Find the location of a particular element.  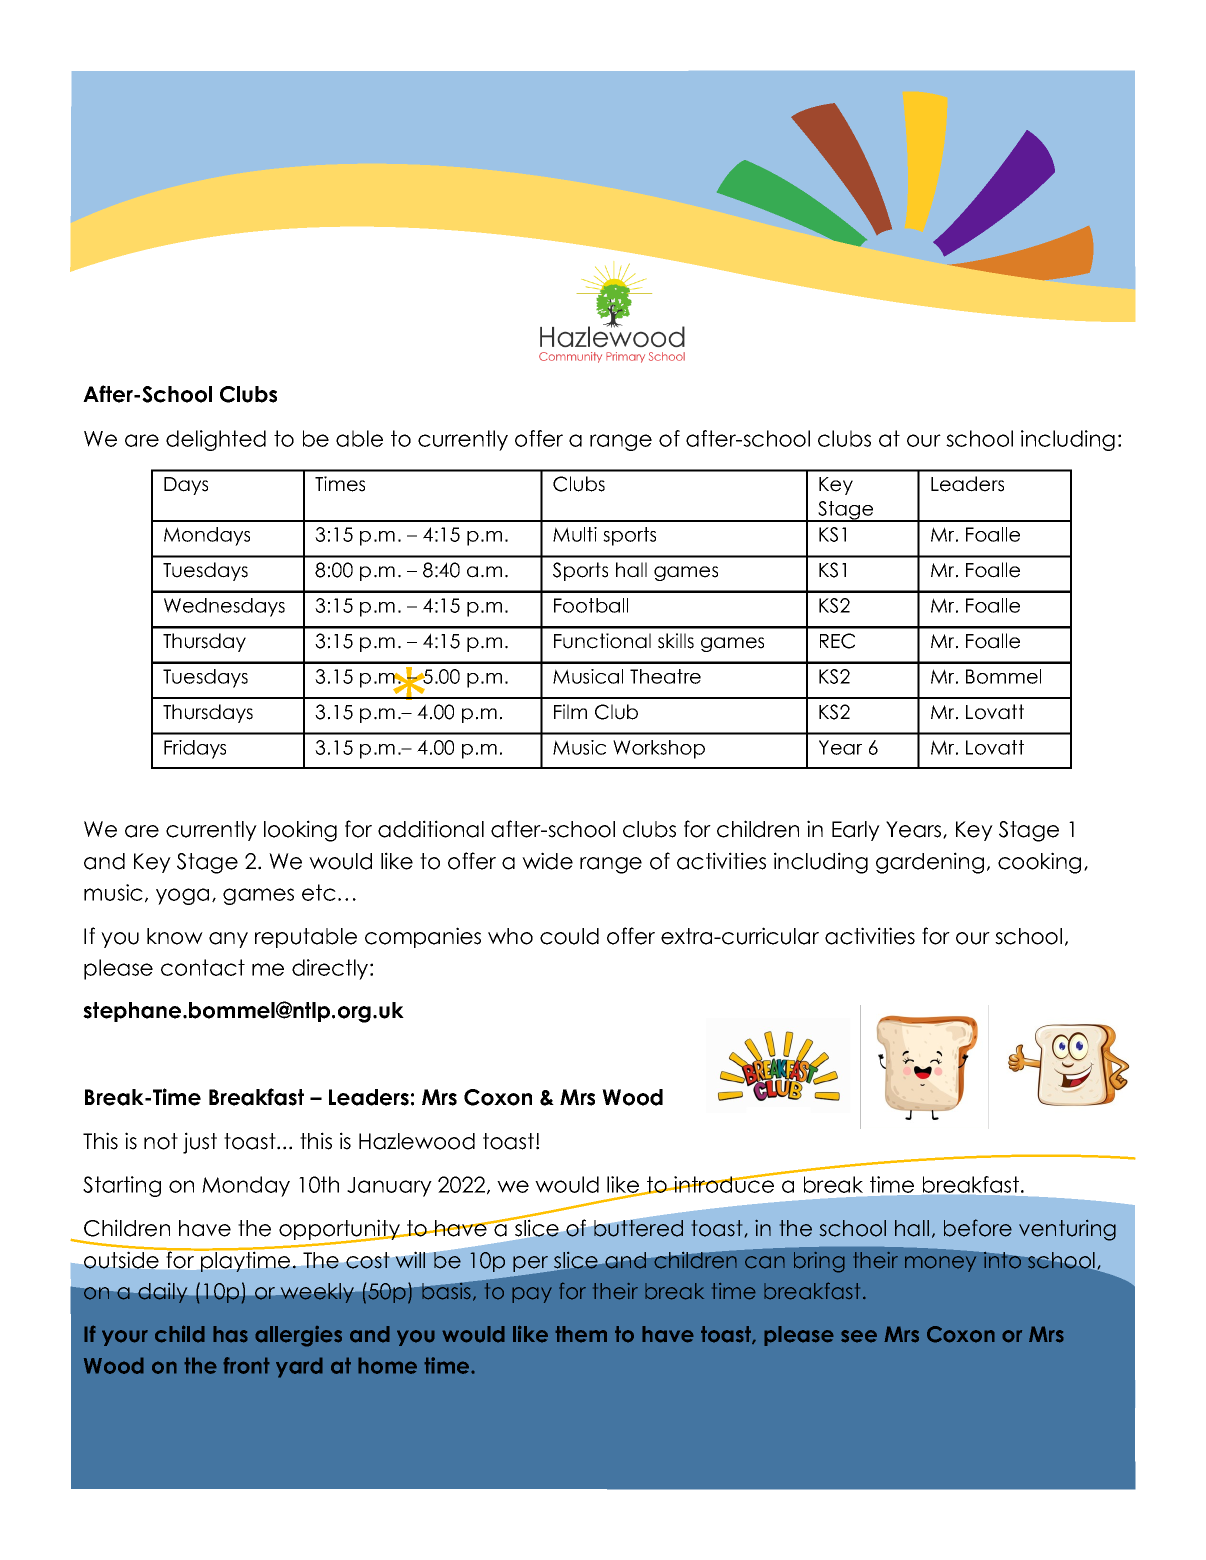

Film is located at coordinates (570, 711).
